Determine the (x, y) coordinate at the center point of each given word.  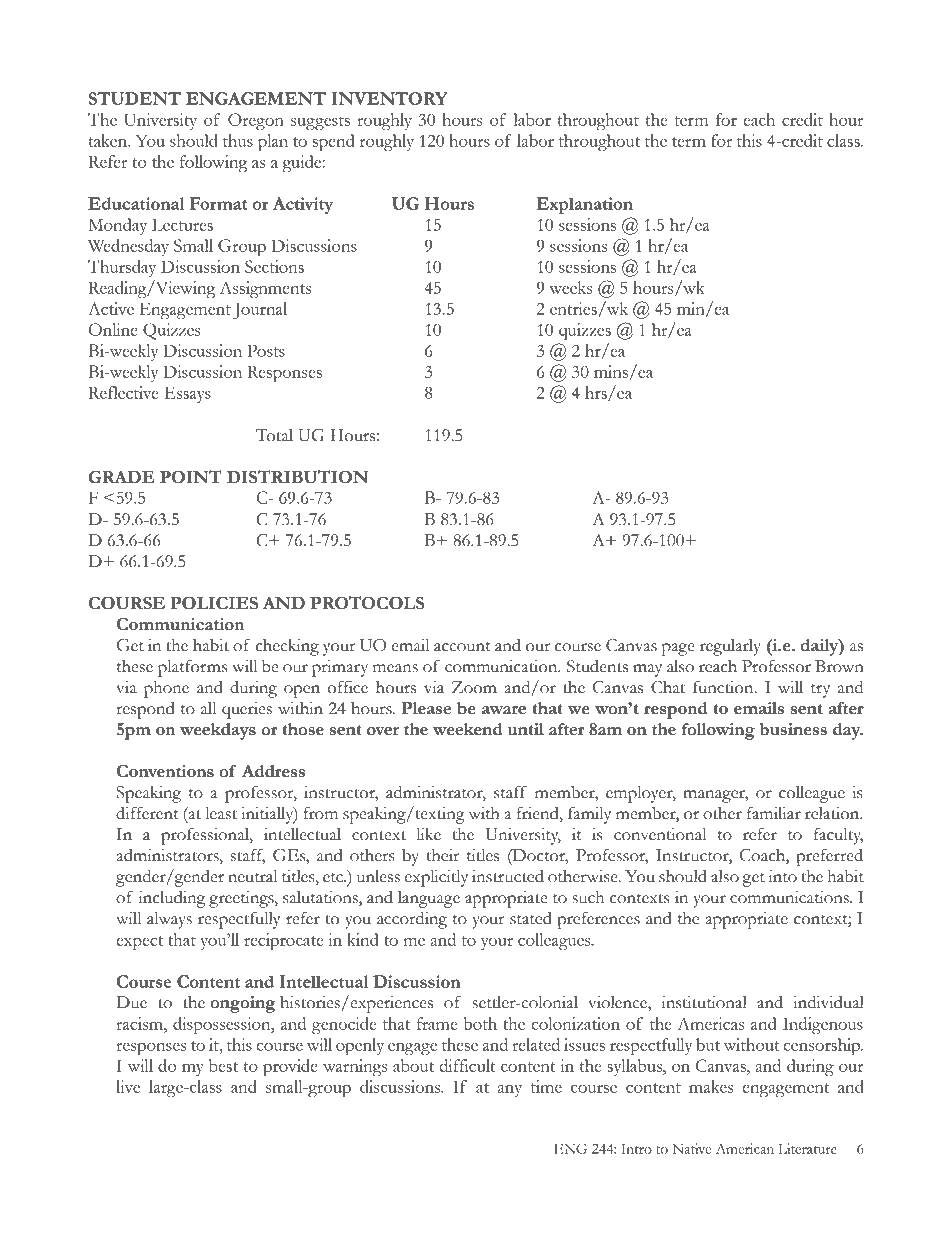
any (509, 1091)
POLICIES (214, 603)
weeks (570, 287)
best (223, 1065)
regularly (730, 647)
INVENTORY (389, 98)
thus (238, 140)
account (462, 647)
